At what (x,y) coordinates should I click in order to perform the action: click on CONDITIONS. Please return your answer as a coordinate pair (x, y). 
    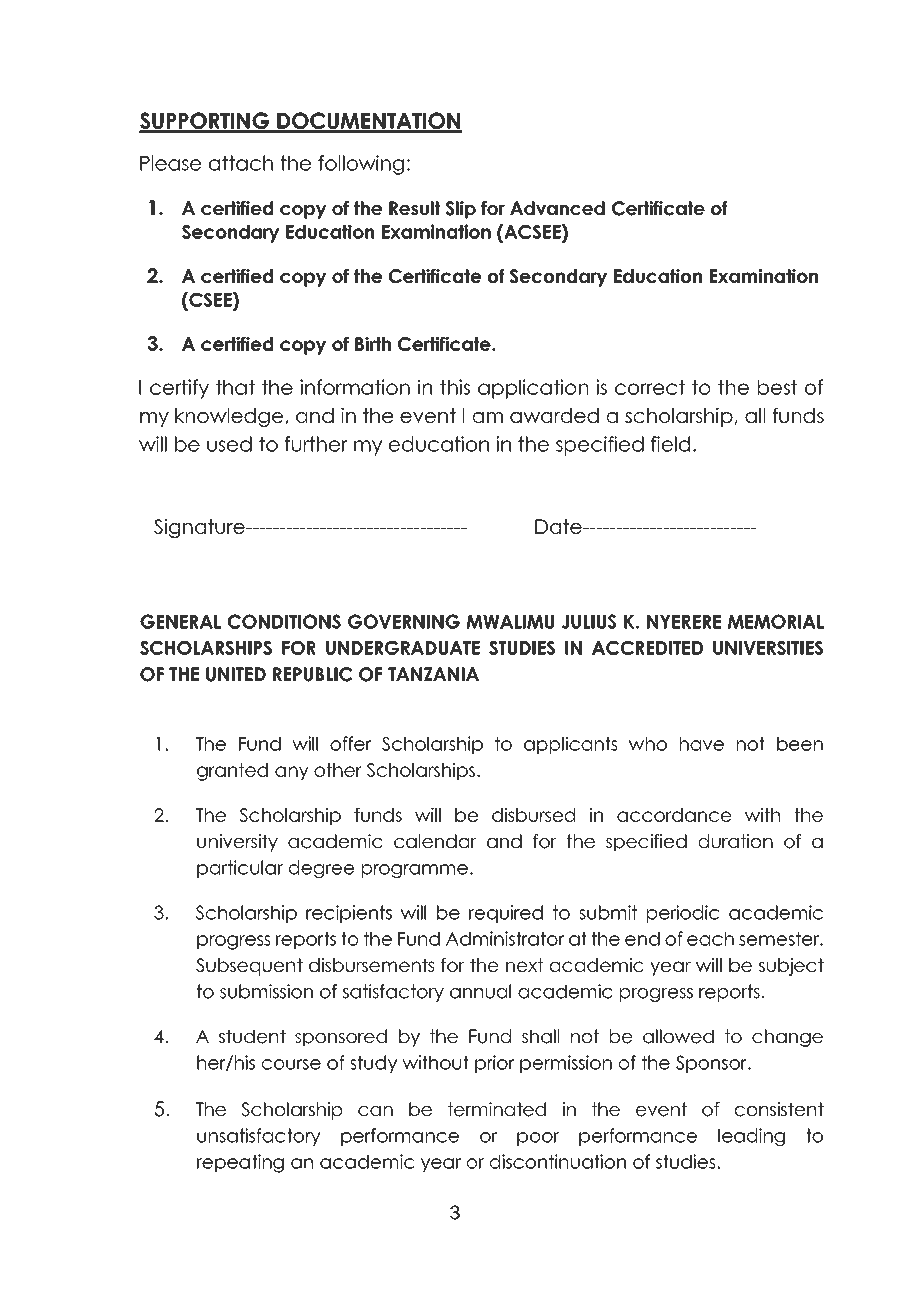
    Looking at the image, I should click on (284, 621).
